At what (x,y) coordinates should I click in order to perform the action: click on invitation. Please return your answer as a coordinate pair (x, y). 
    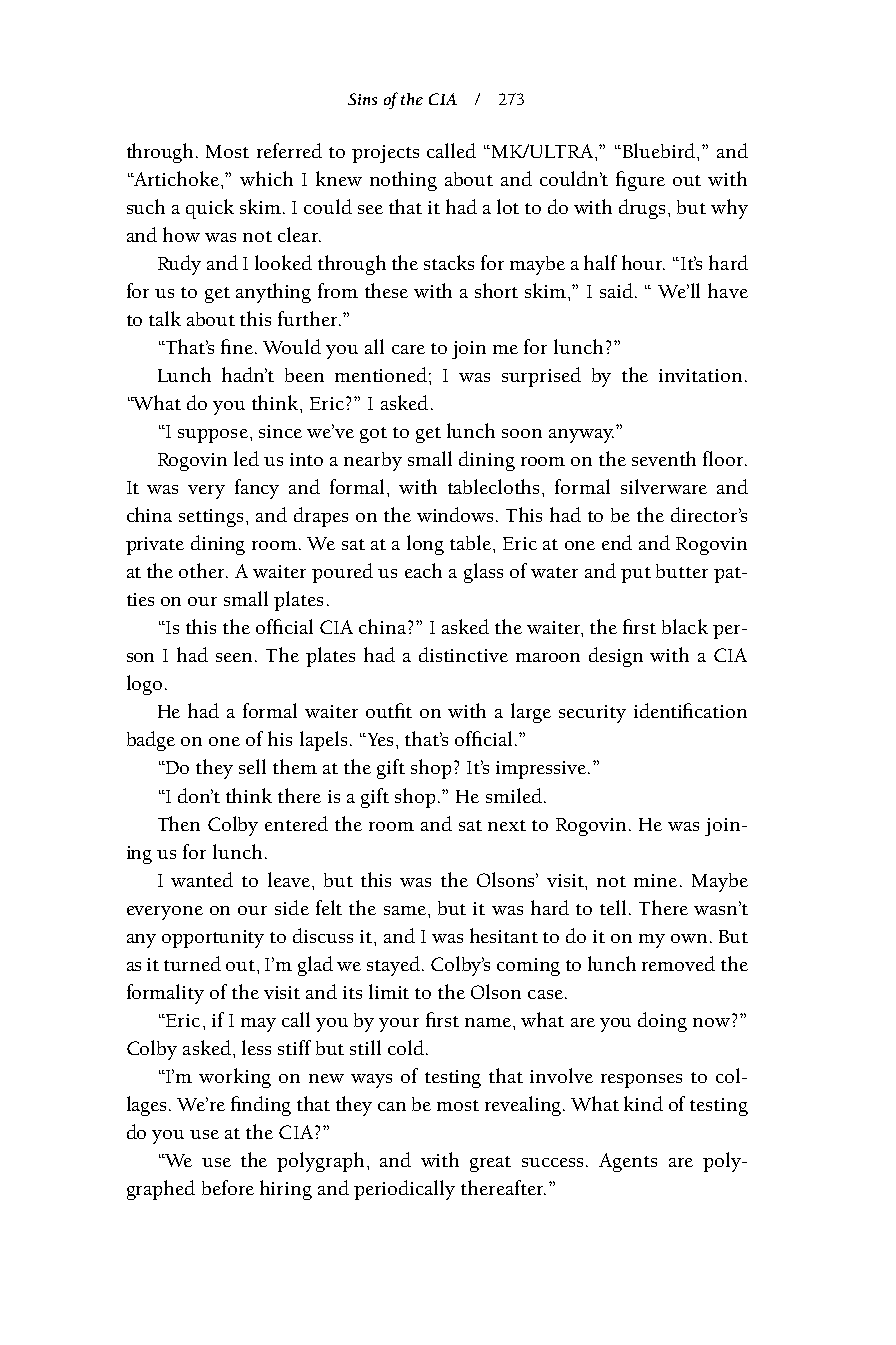
    Looking at the image, I should click on (700, 375).
